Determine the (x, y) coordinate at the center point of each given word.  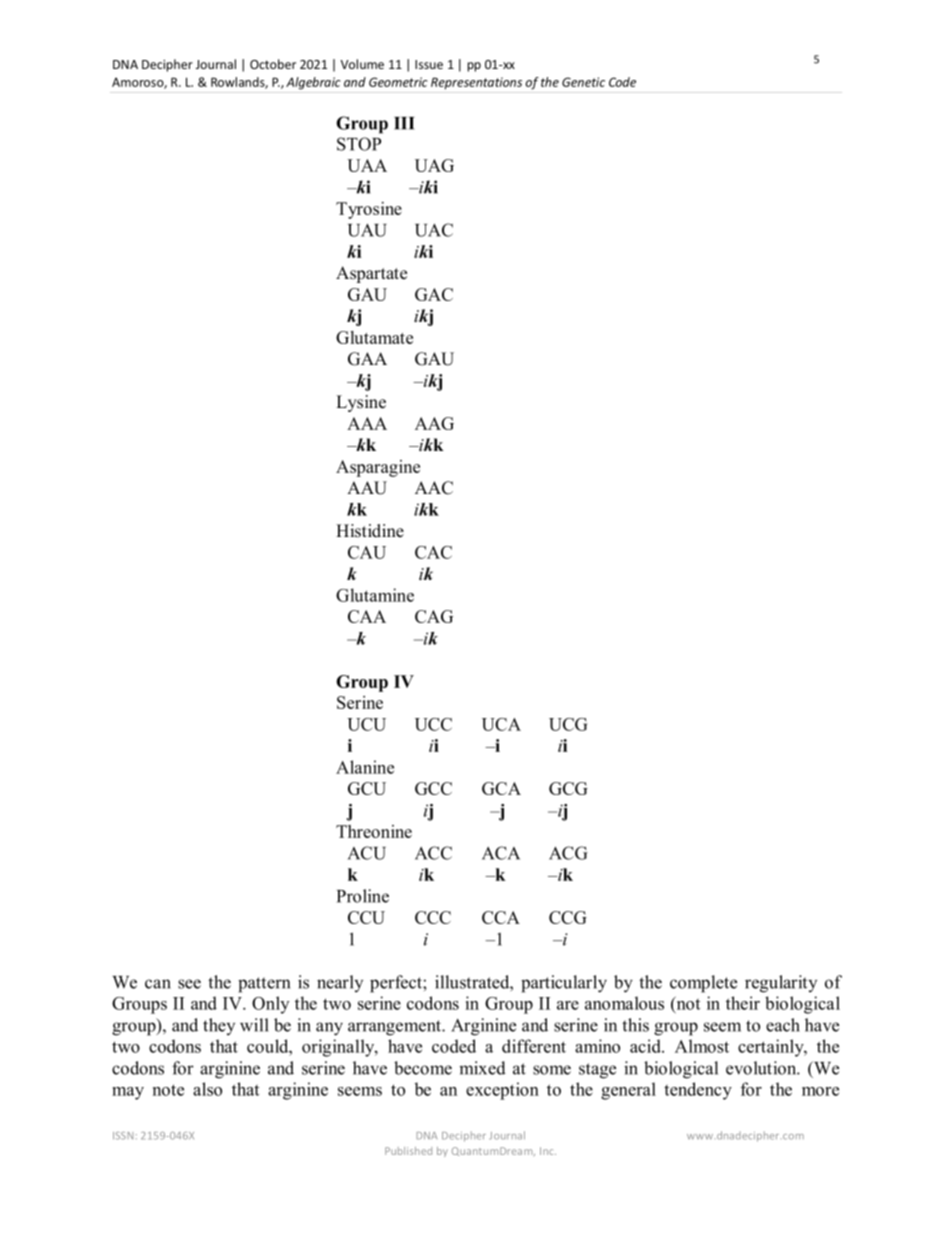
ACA (501, 853)
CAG (434, 616)
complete (703, 984)
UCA (501, 724)
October (273, 64)
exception (502, 1091)
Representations (476, 83)
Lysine (361, 403)
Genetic (583, 82)
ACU (367, 853)
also (207, 1089)
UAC (434, 230)
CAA (367, 616)
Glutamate (374, 337)
